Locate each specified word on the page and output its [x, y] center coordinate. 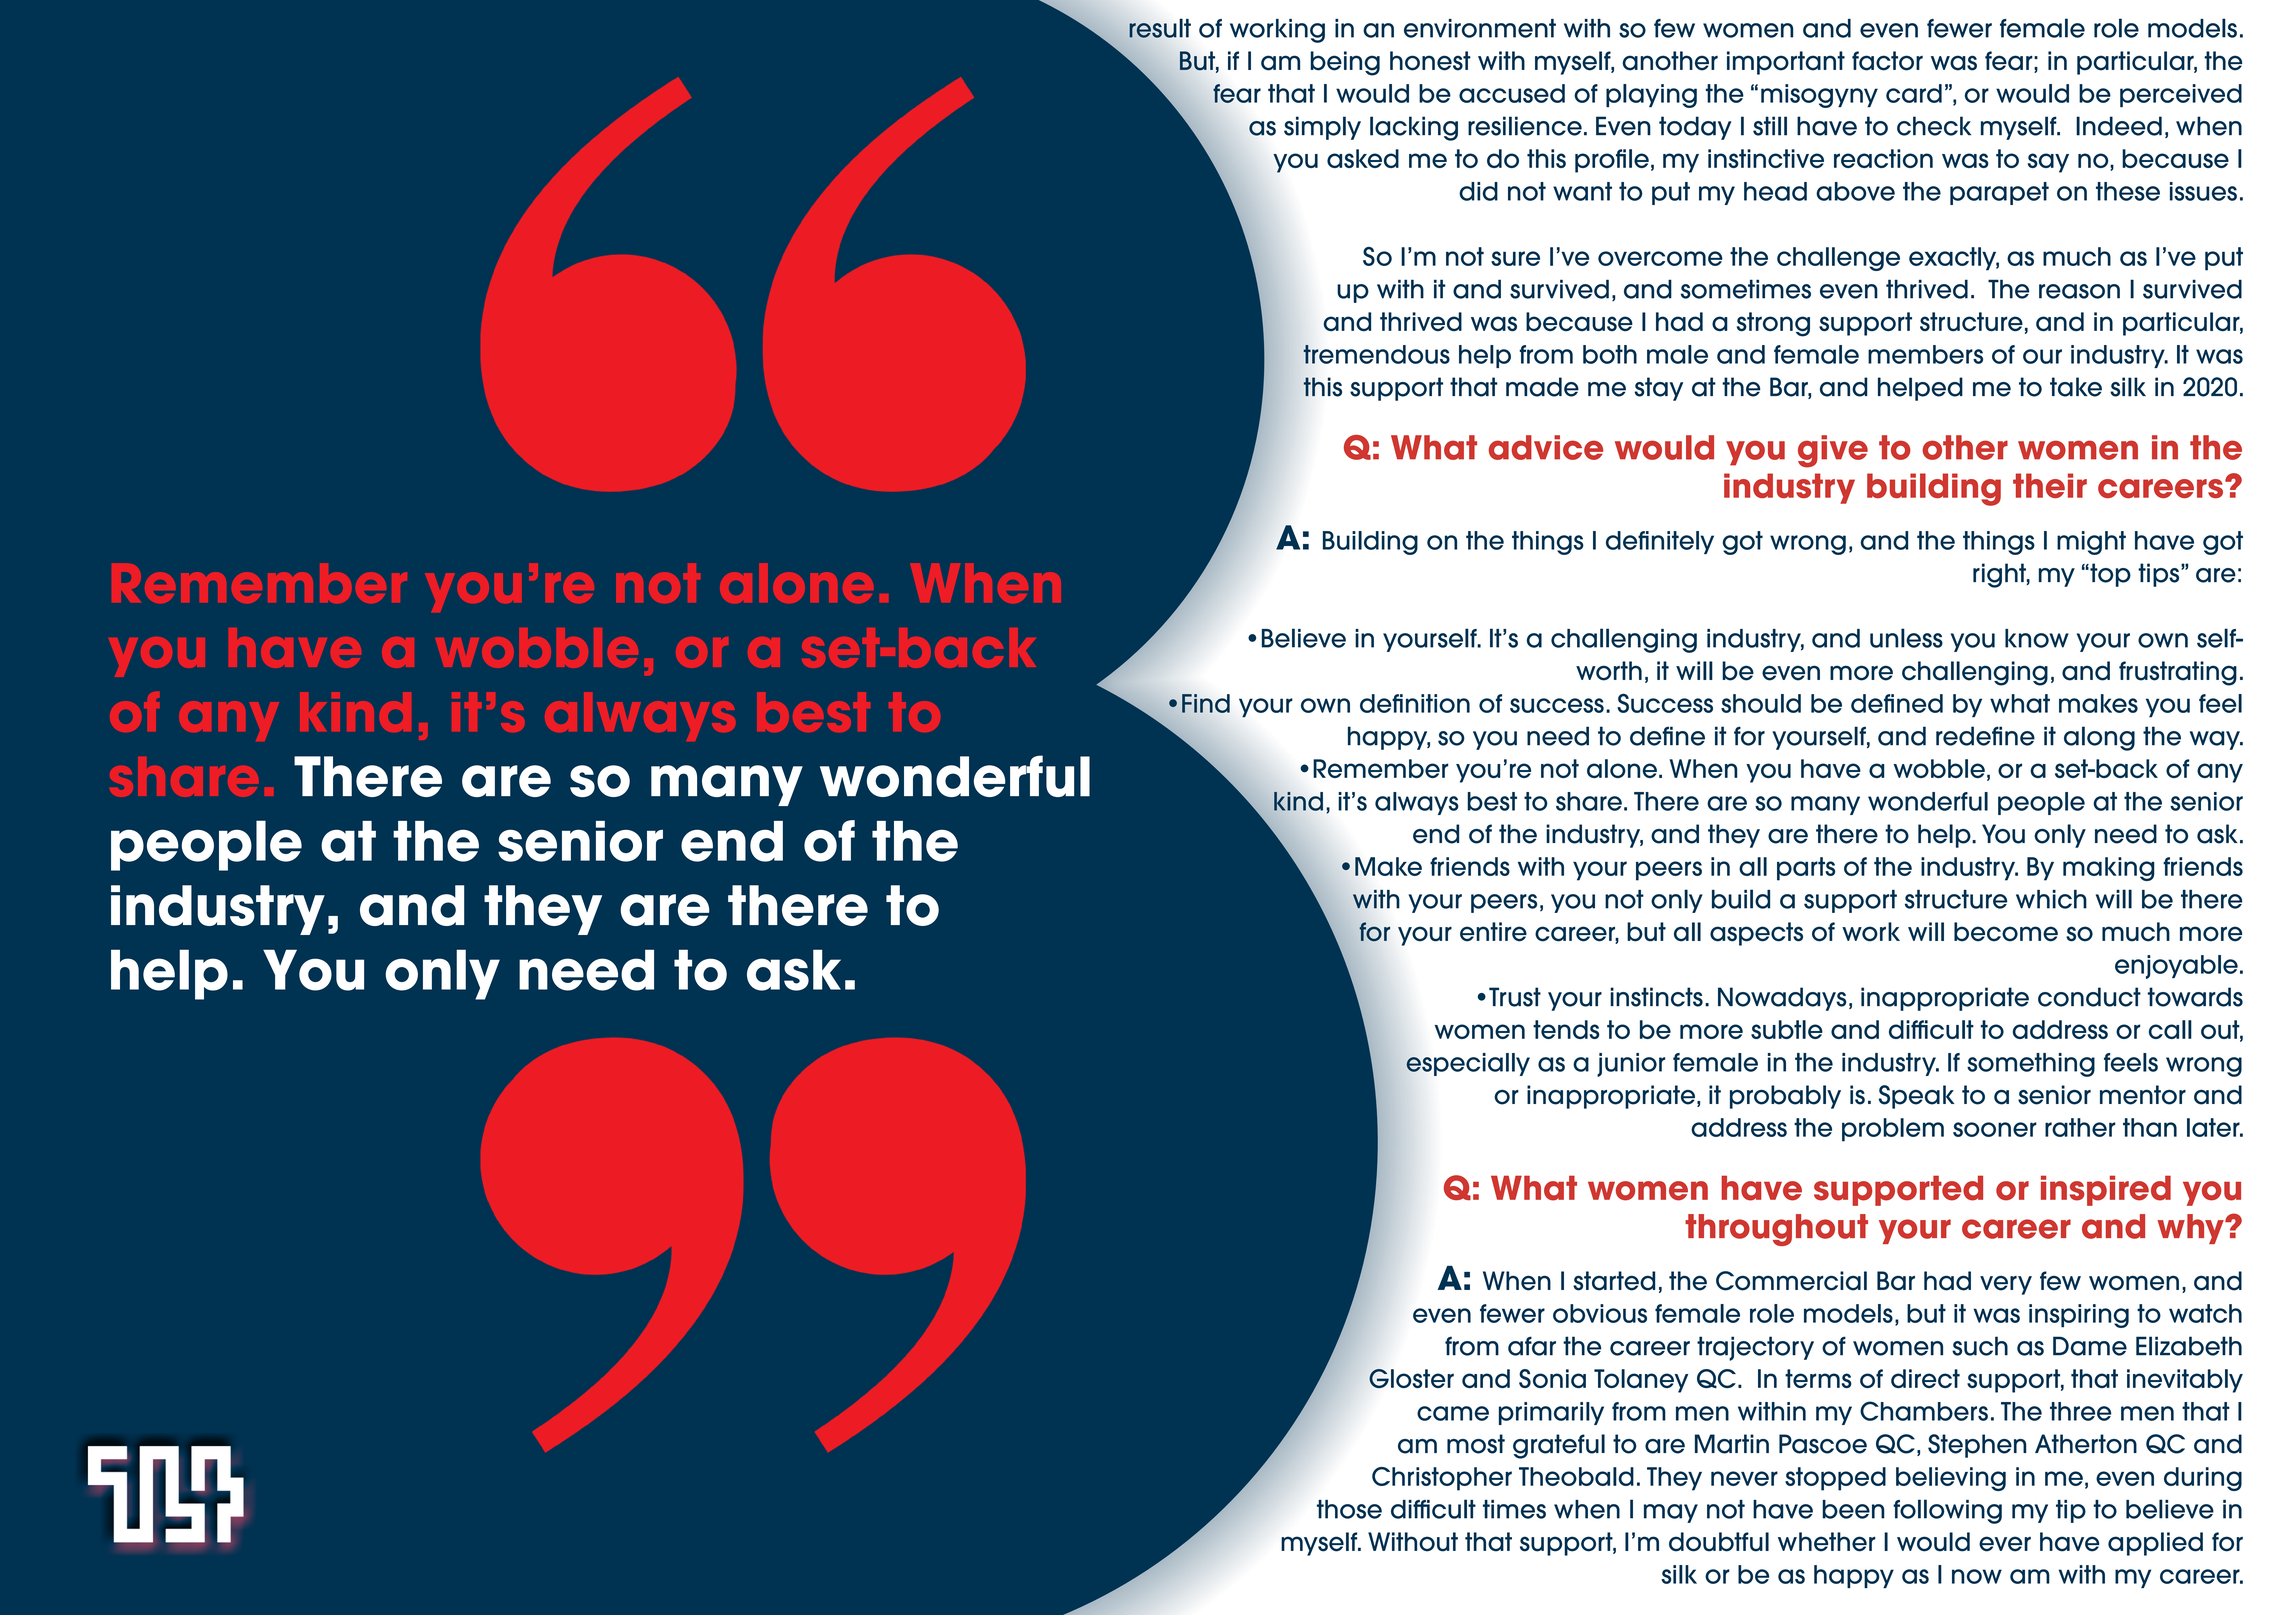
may [1671, 1513]
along [2099, 738]
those [1349, 1509]
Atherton [2086, 1444]
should [1761, 703]
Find [1206, 703]
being [1345, 63]
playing [1651, 96]
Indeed [2119, 126]
